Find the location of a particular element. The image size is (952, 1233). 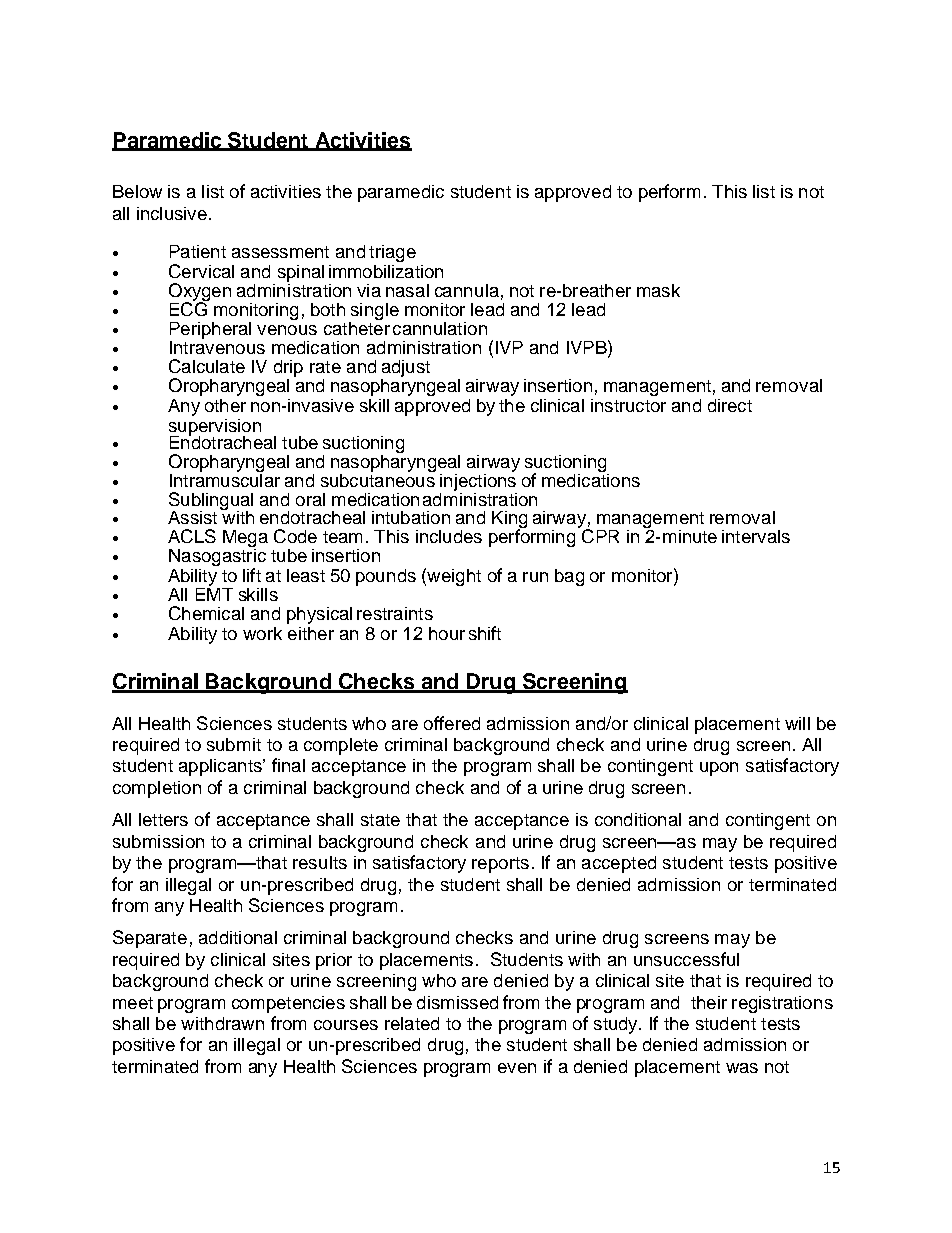

triage is located at coordinates (392, 253).
